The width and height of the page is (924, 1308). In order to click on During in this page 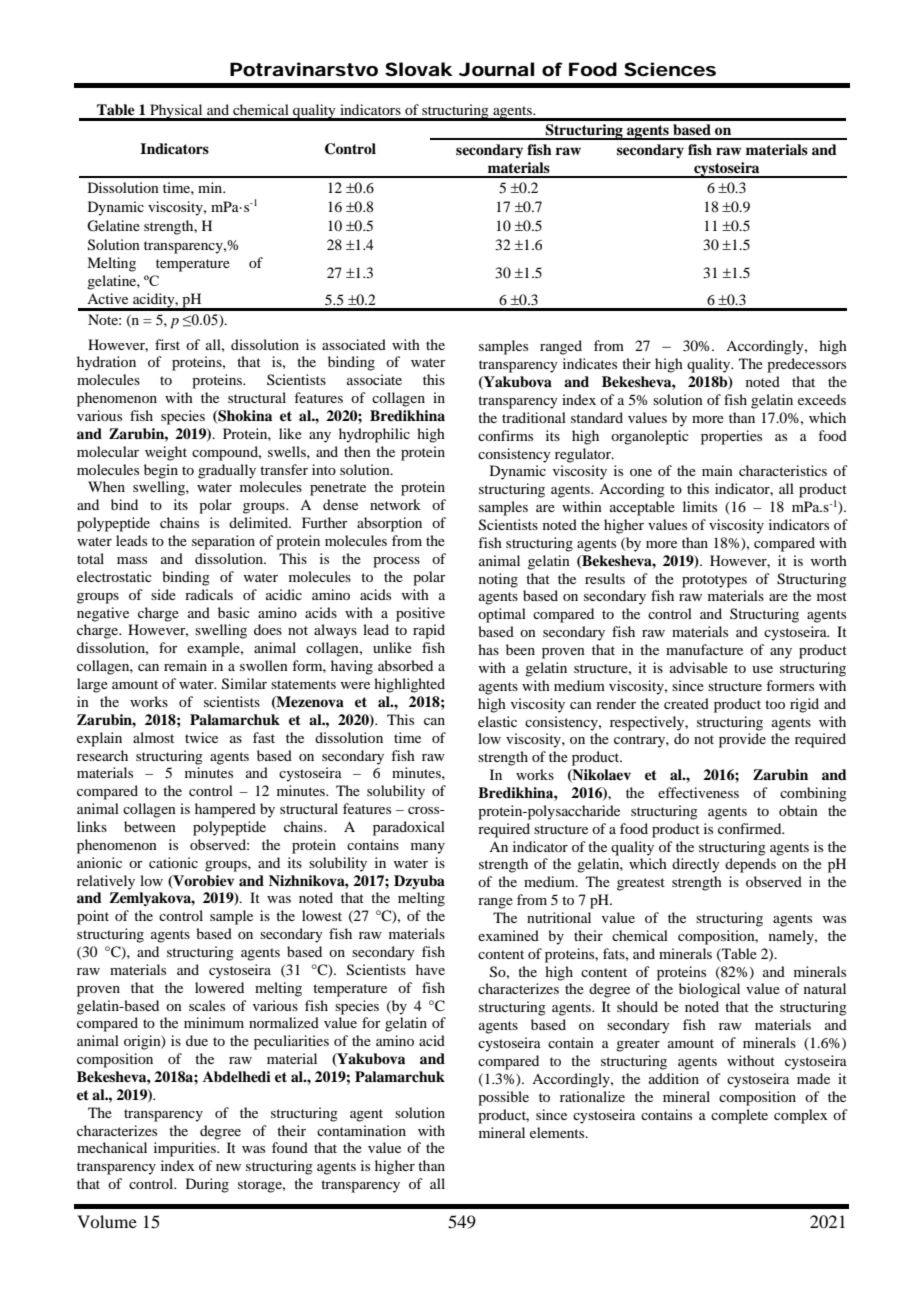, I will do `click(207, 1185)`.
